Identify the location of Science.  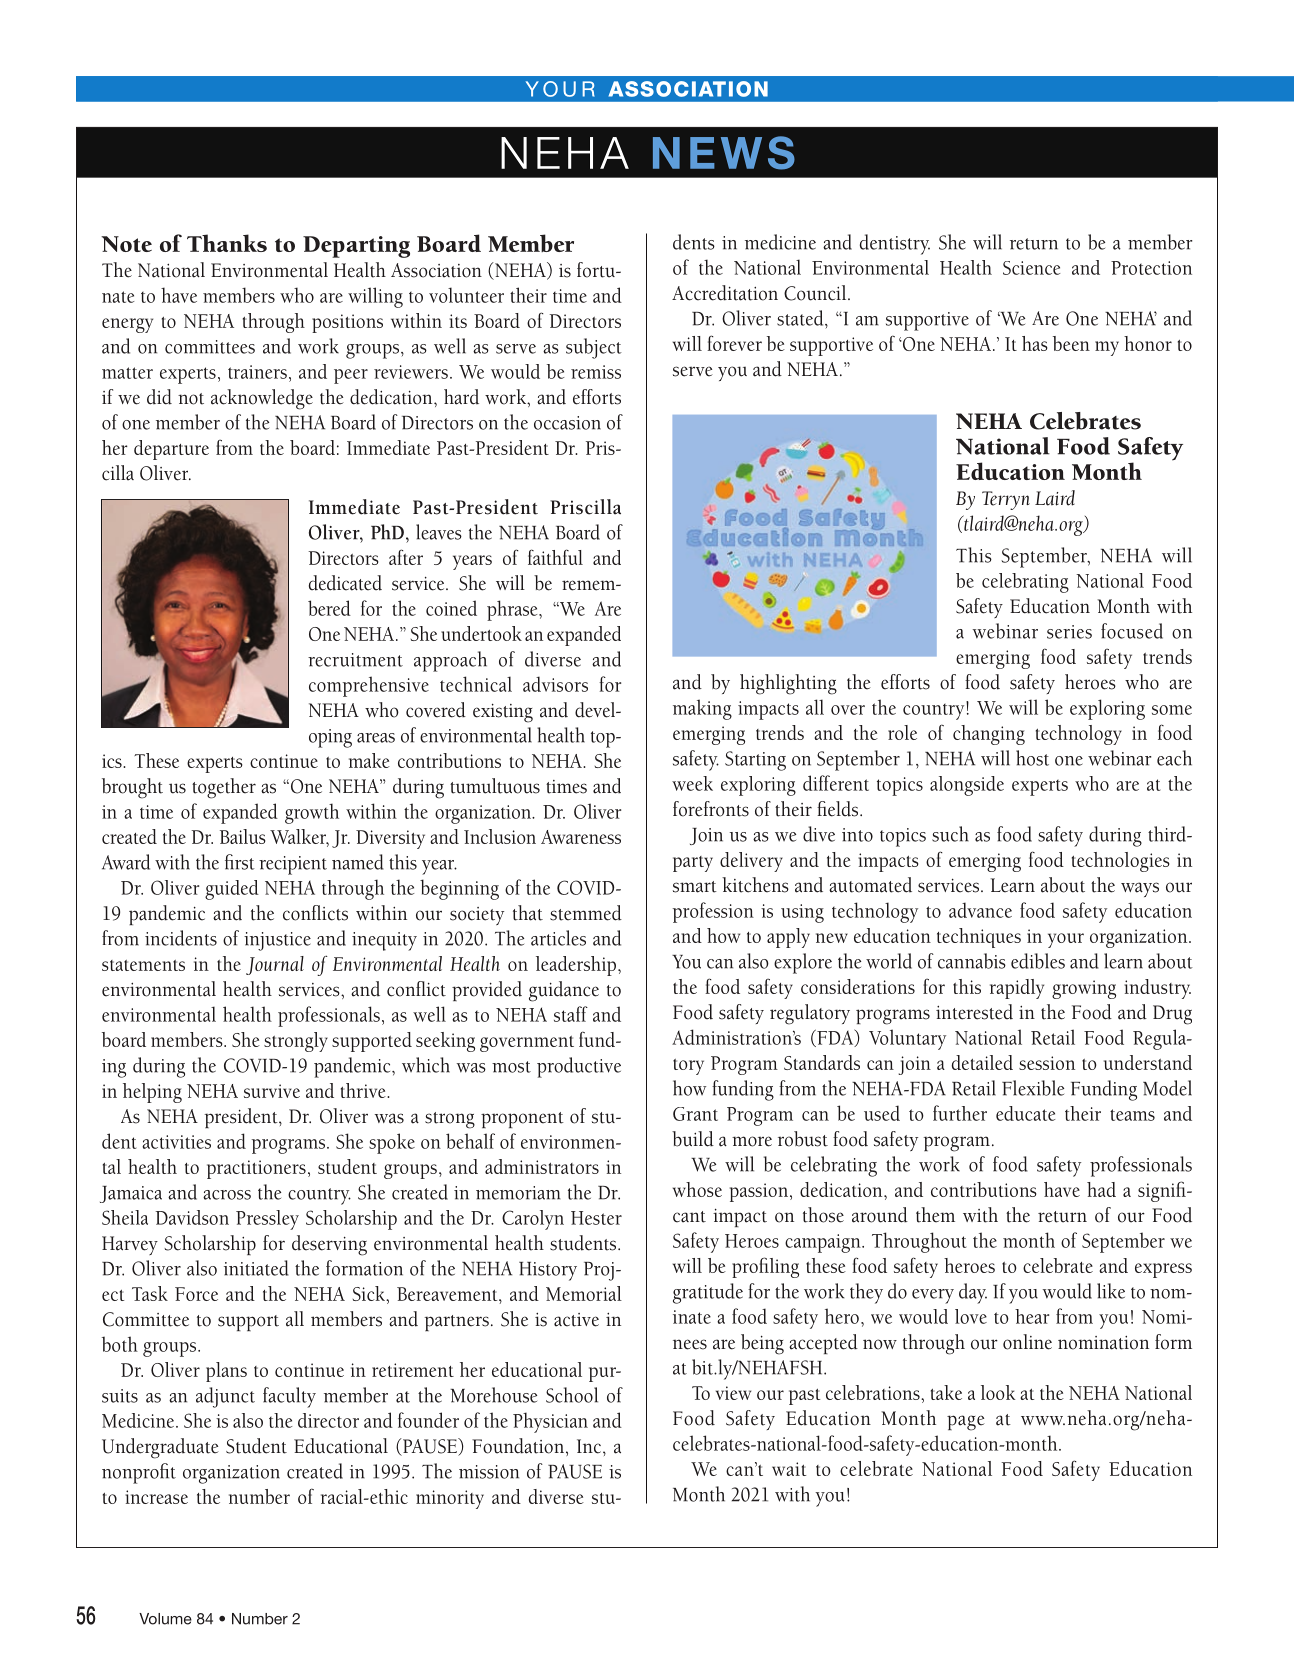
(1031, 268).
